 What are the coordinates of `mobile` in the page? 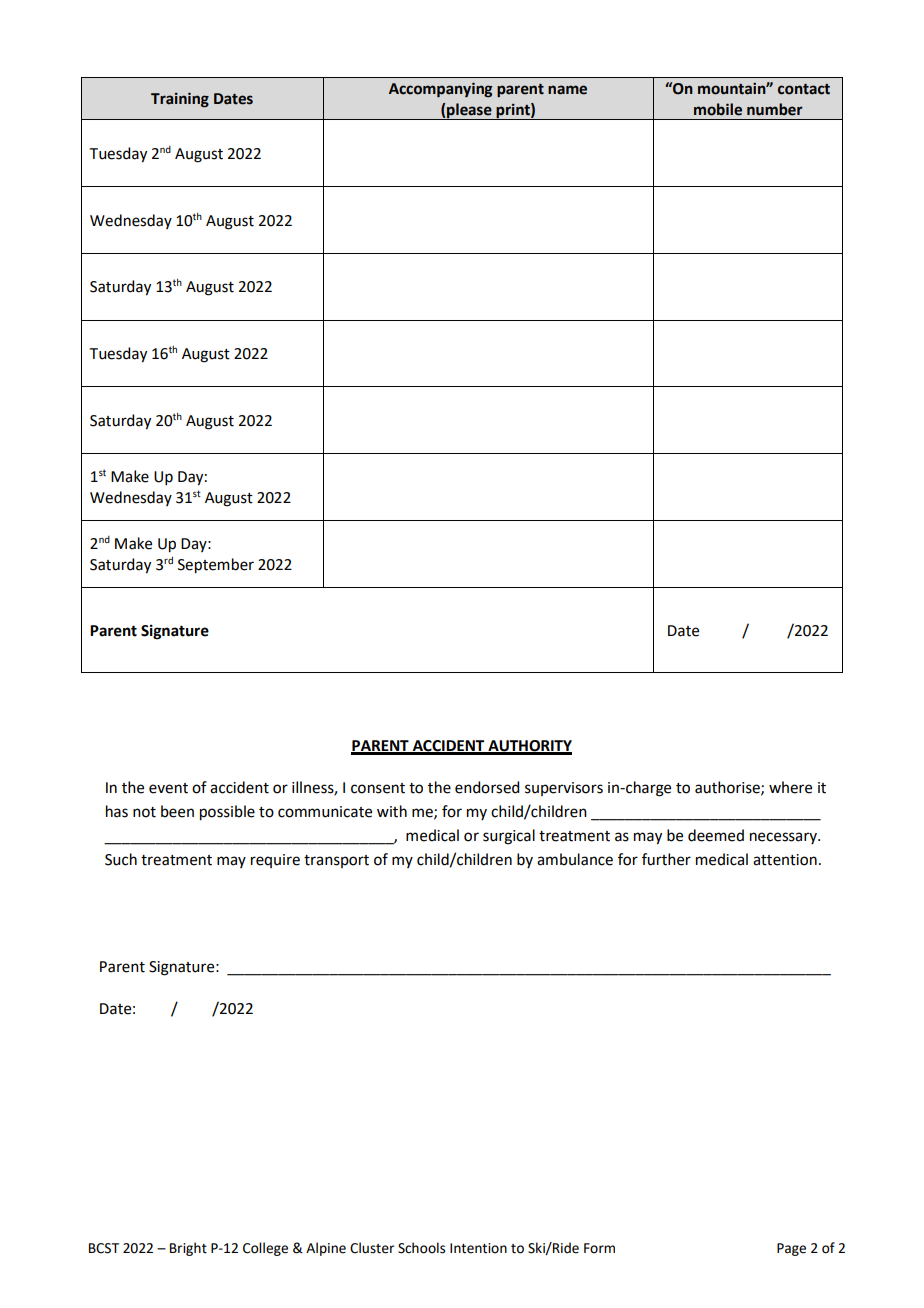 It's located at (718, 109).
